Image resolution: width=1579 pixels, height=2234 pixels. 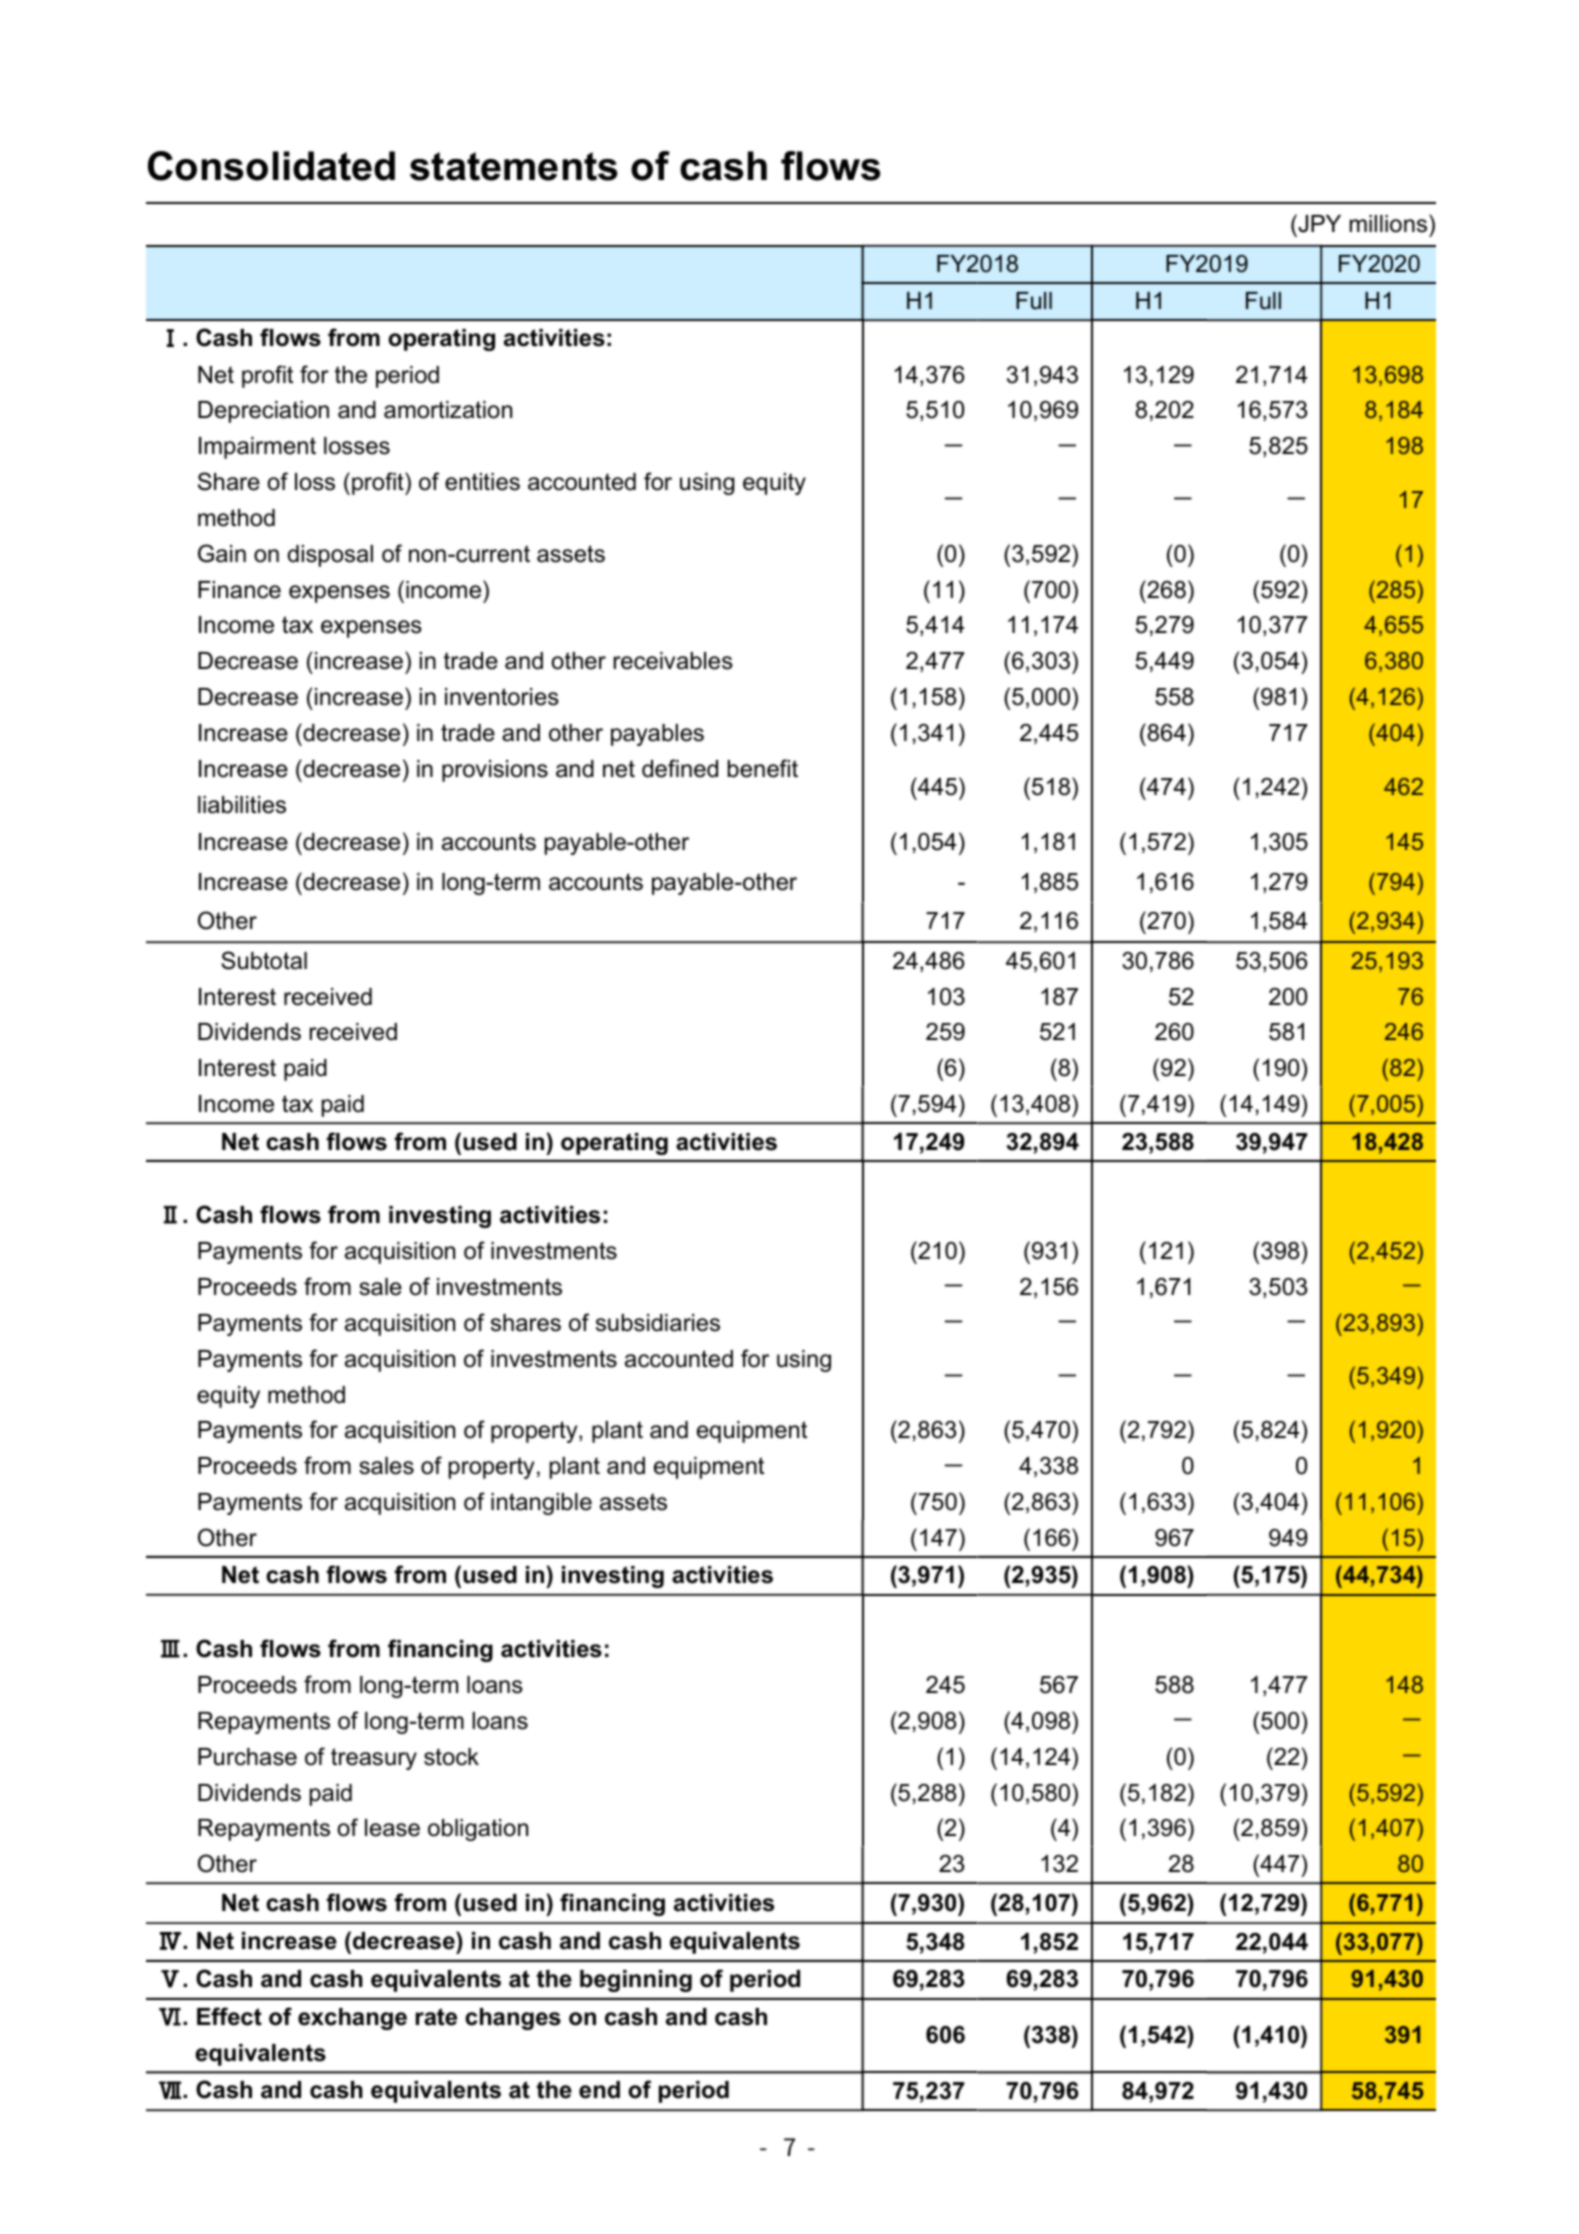 What do you see at coordinates (242, 805) in the document?
I see `liabilities` at bounding box center [242, 805].
